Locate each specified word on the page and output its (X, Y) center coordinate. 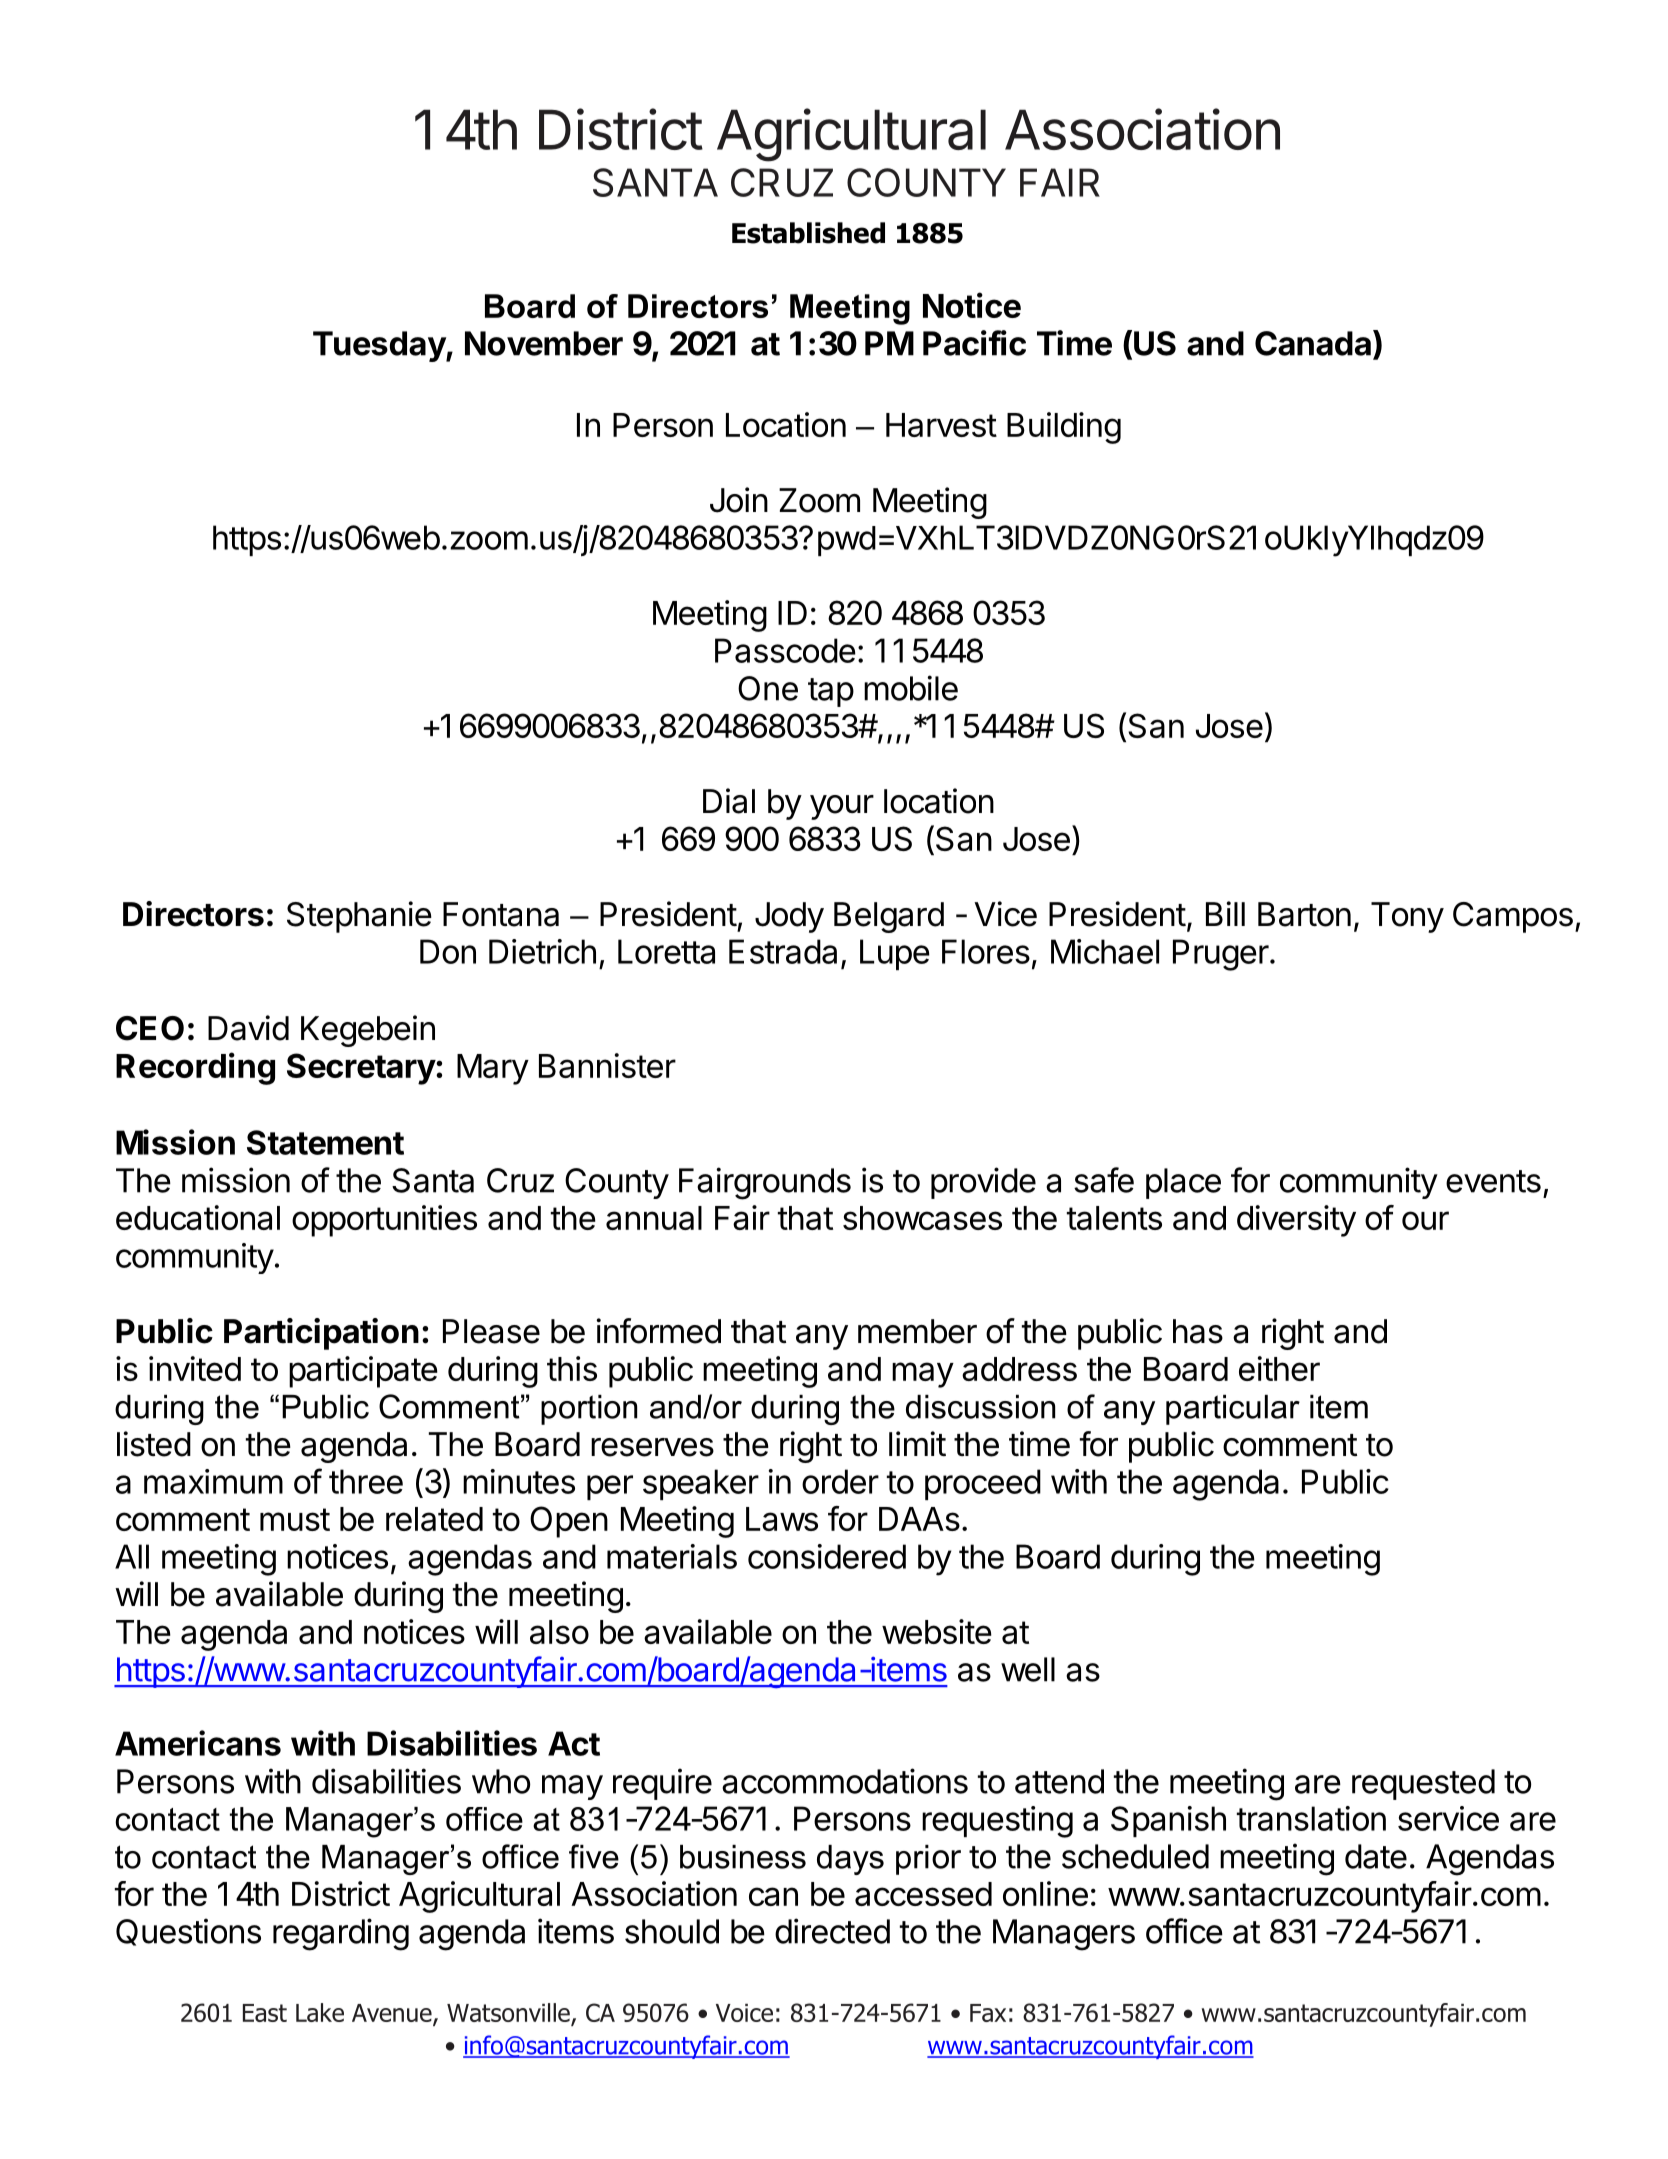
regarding (341, 1934)
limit (917, 1443)
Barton (1304, 914)
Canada (1313, 343)
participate (363, 1372)
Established (808, 233)
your (842, 807)
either (1279, 1368)
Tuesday (380, 346)
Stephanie (359, 917)
